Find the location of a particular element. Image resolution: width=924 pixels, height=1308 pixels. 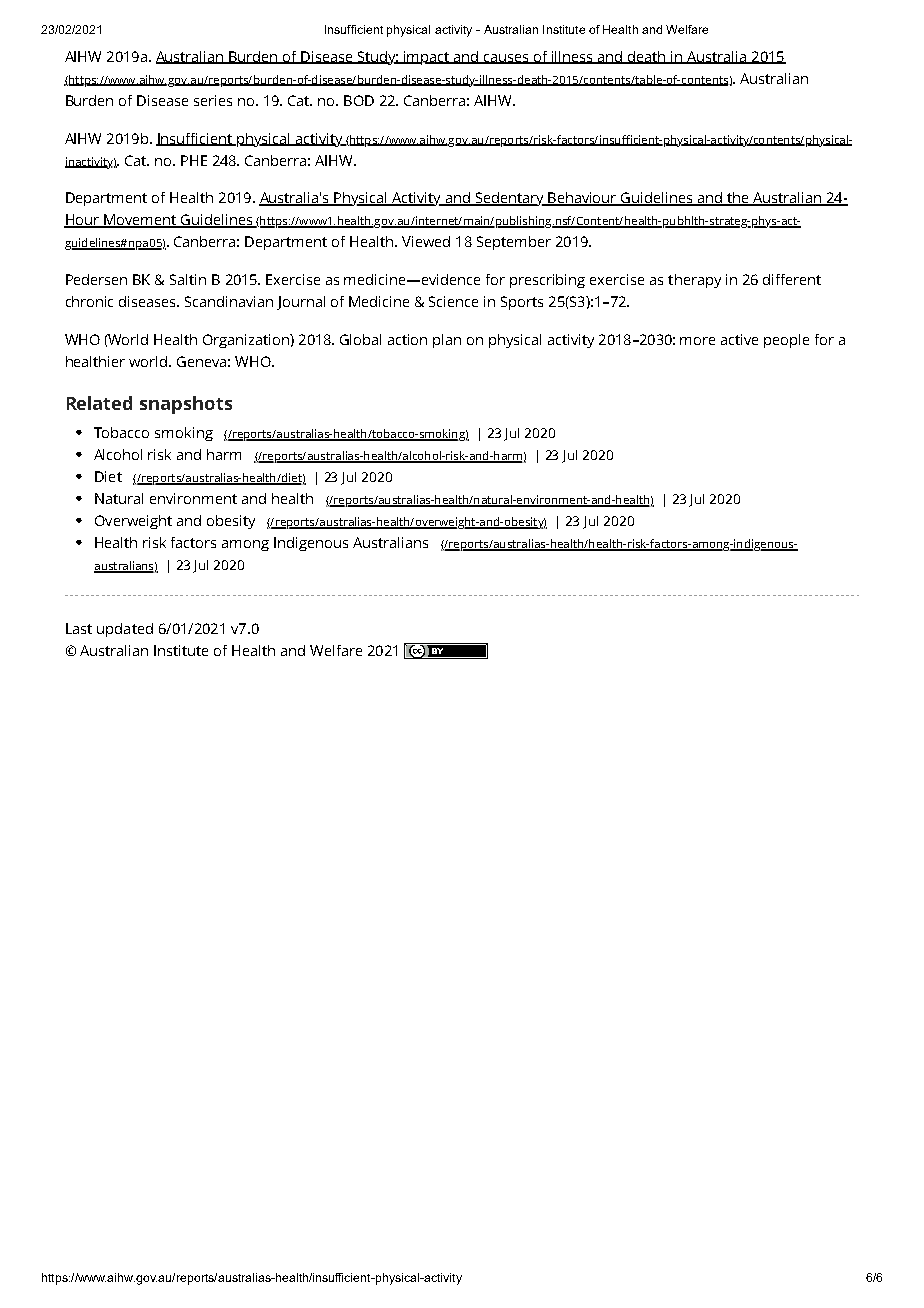

impact is located at coordinates (427, 58).
